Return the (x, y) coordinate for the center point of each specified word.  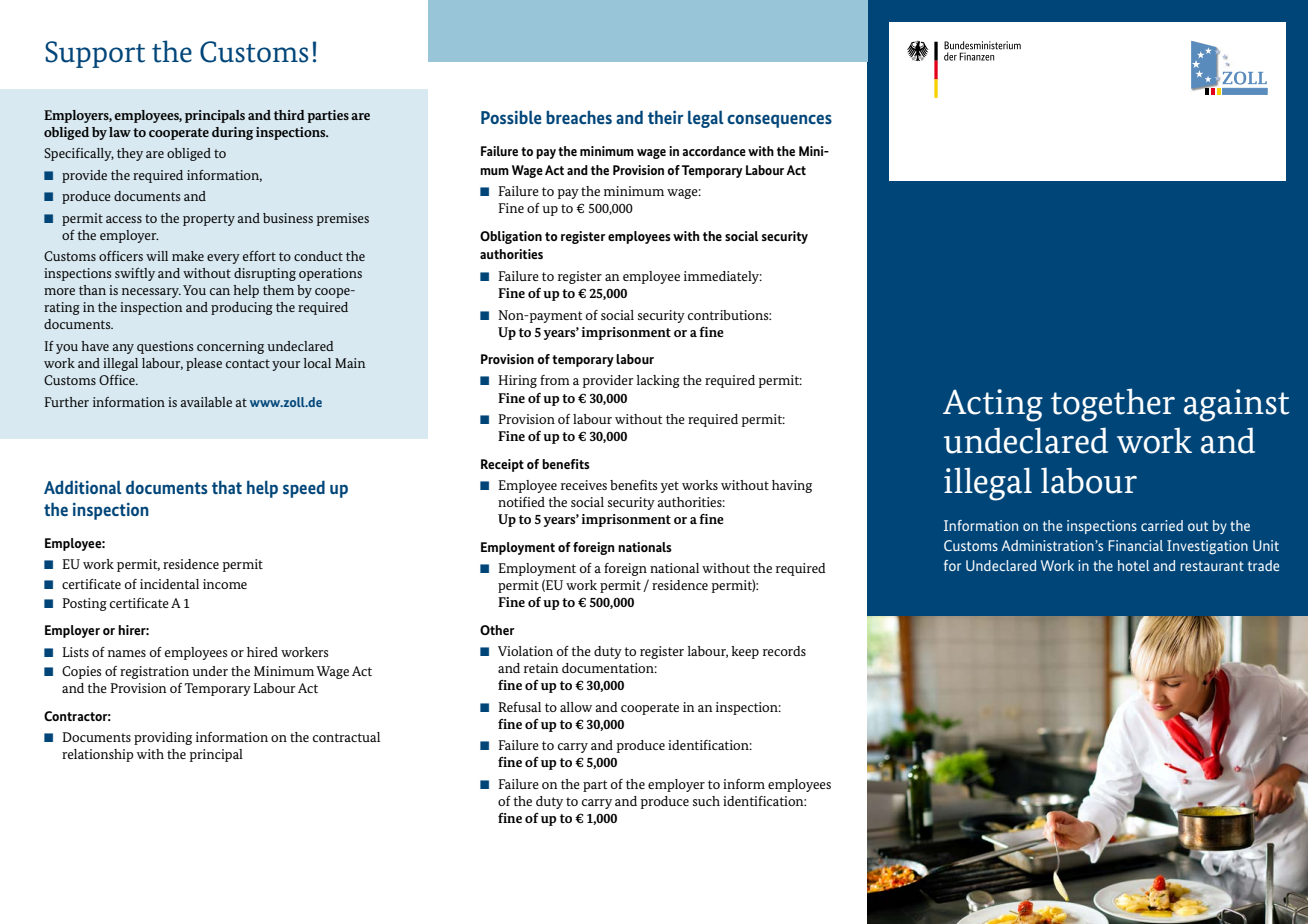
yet (670, 487)
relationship (98, 755)
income (225, 584)
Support (95, 54)
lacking (658, 381)
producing (242, 308)
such (706, 801)
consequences (779, 121)
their (666, 117)
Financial (1135, 545)
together (1113, 405)
